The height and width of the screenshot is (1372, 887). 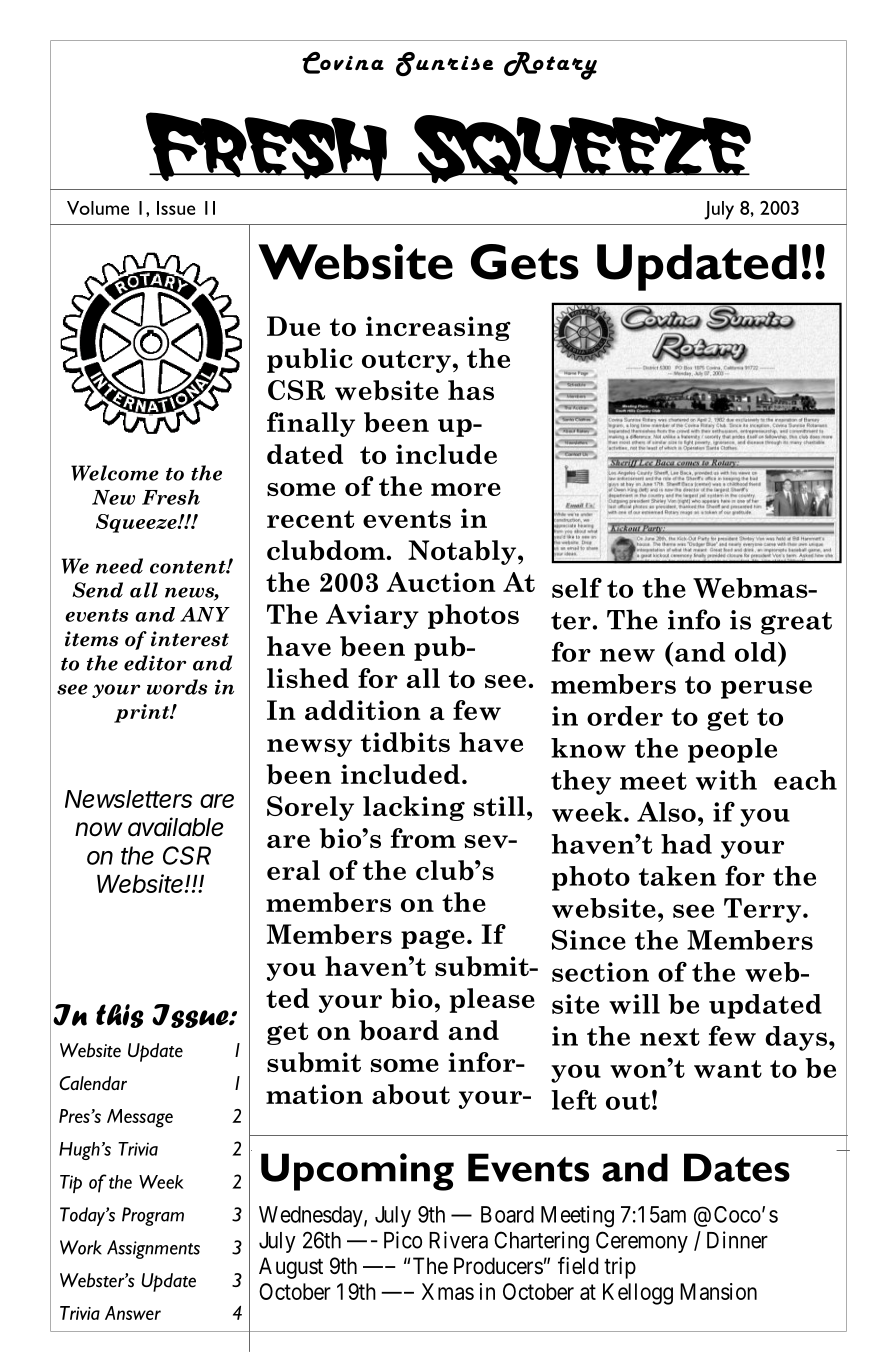 What do you see at coordinates (677, 876) in the screenshot?
I see `taken` at bounding box center [677, 876].
